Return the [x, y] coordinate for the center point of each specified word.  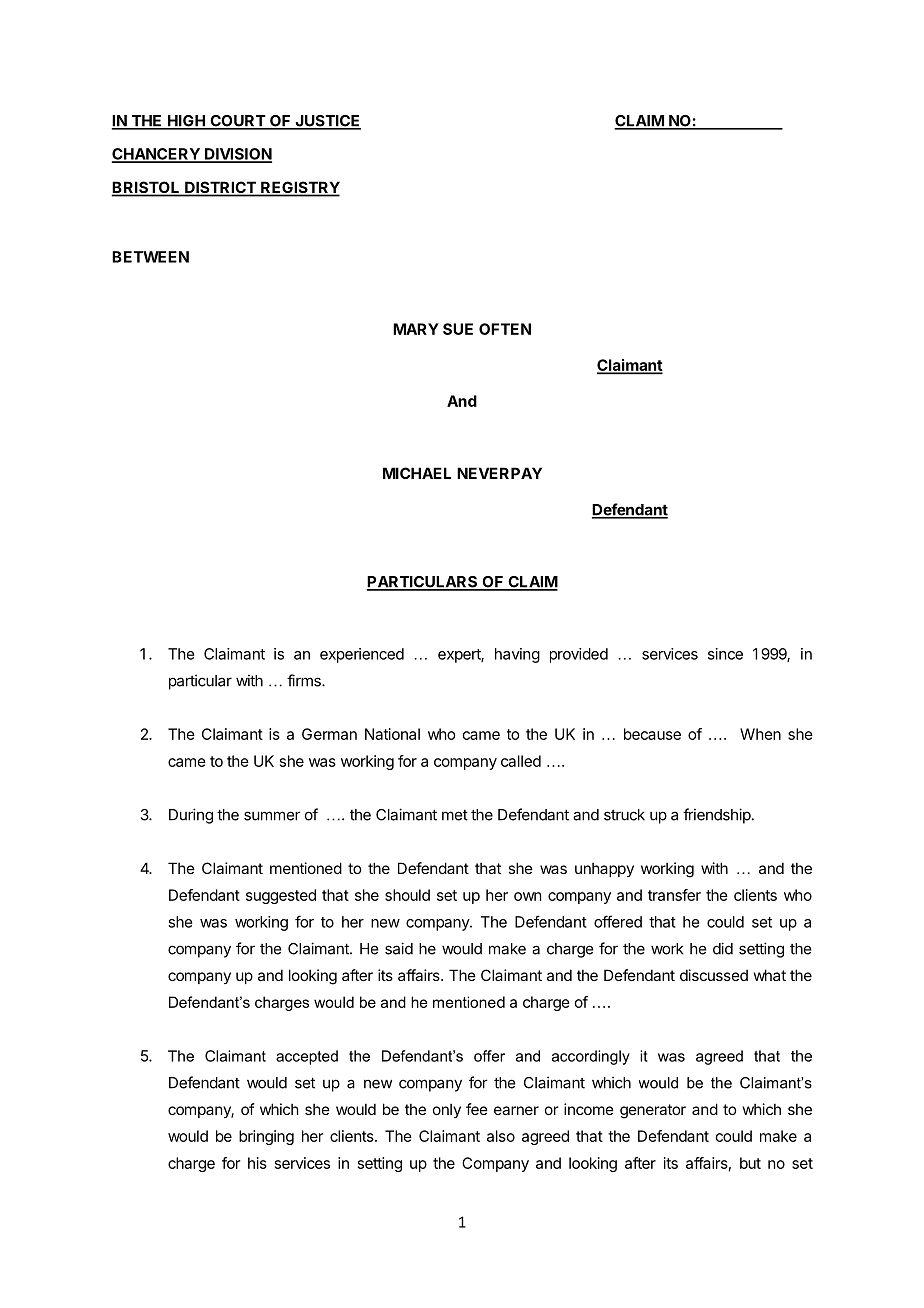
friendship [717, 816]
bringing [266, 1137]
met [455, 815]
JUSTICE [327, 122]
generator [653, 1111]
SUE [458, 329]
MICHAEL [417, 473]
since [725, 654]
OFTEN [505, 329]
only [447, 1110]
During [191, 816]
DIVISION [237, 155]
